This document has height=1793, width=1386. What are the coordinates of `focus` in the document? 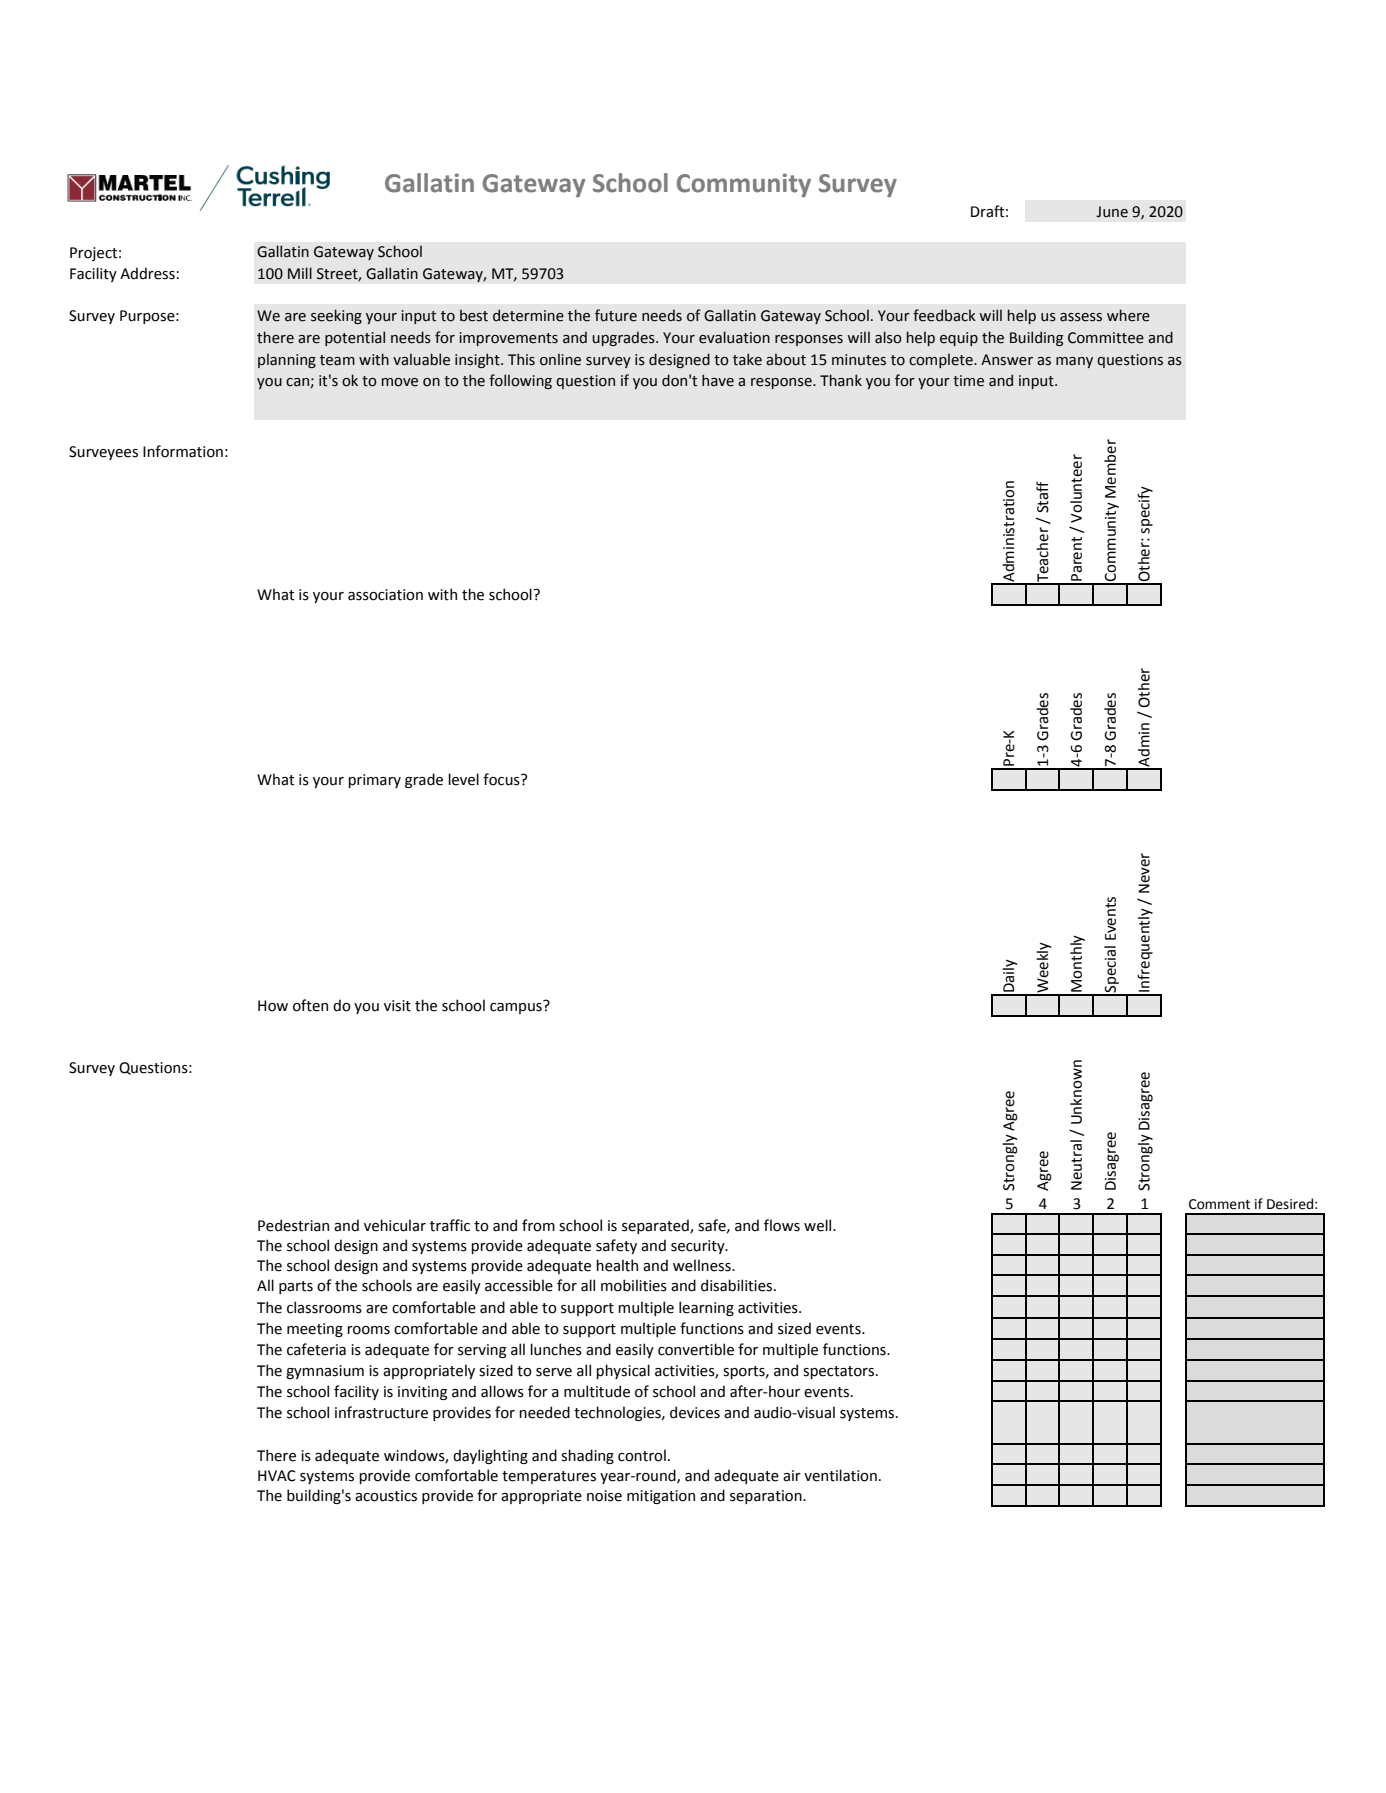 It's located at (502, 779).
